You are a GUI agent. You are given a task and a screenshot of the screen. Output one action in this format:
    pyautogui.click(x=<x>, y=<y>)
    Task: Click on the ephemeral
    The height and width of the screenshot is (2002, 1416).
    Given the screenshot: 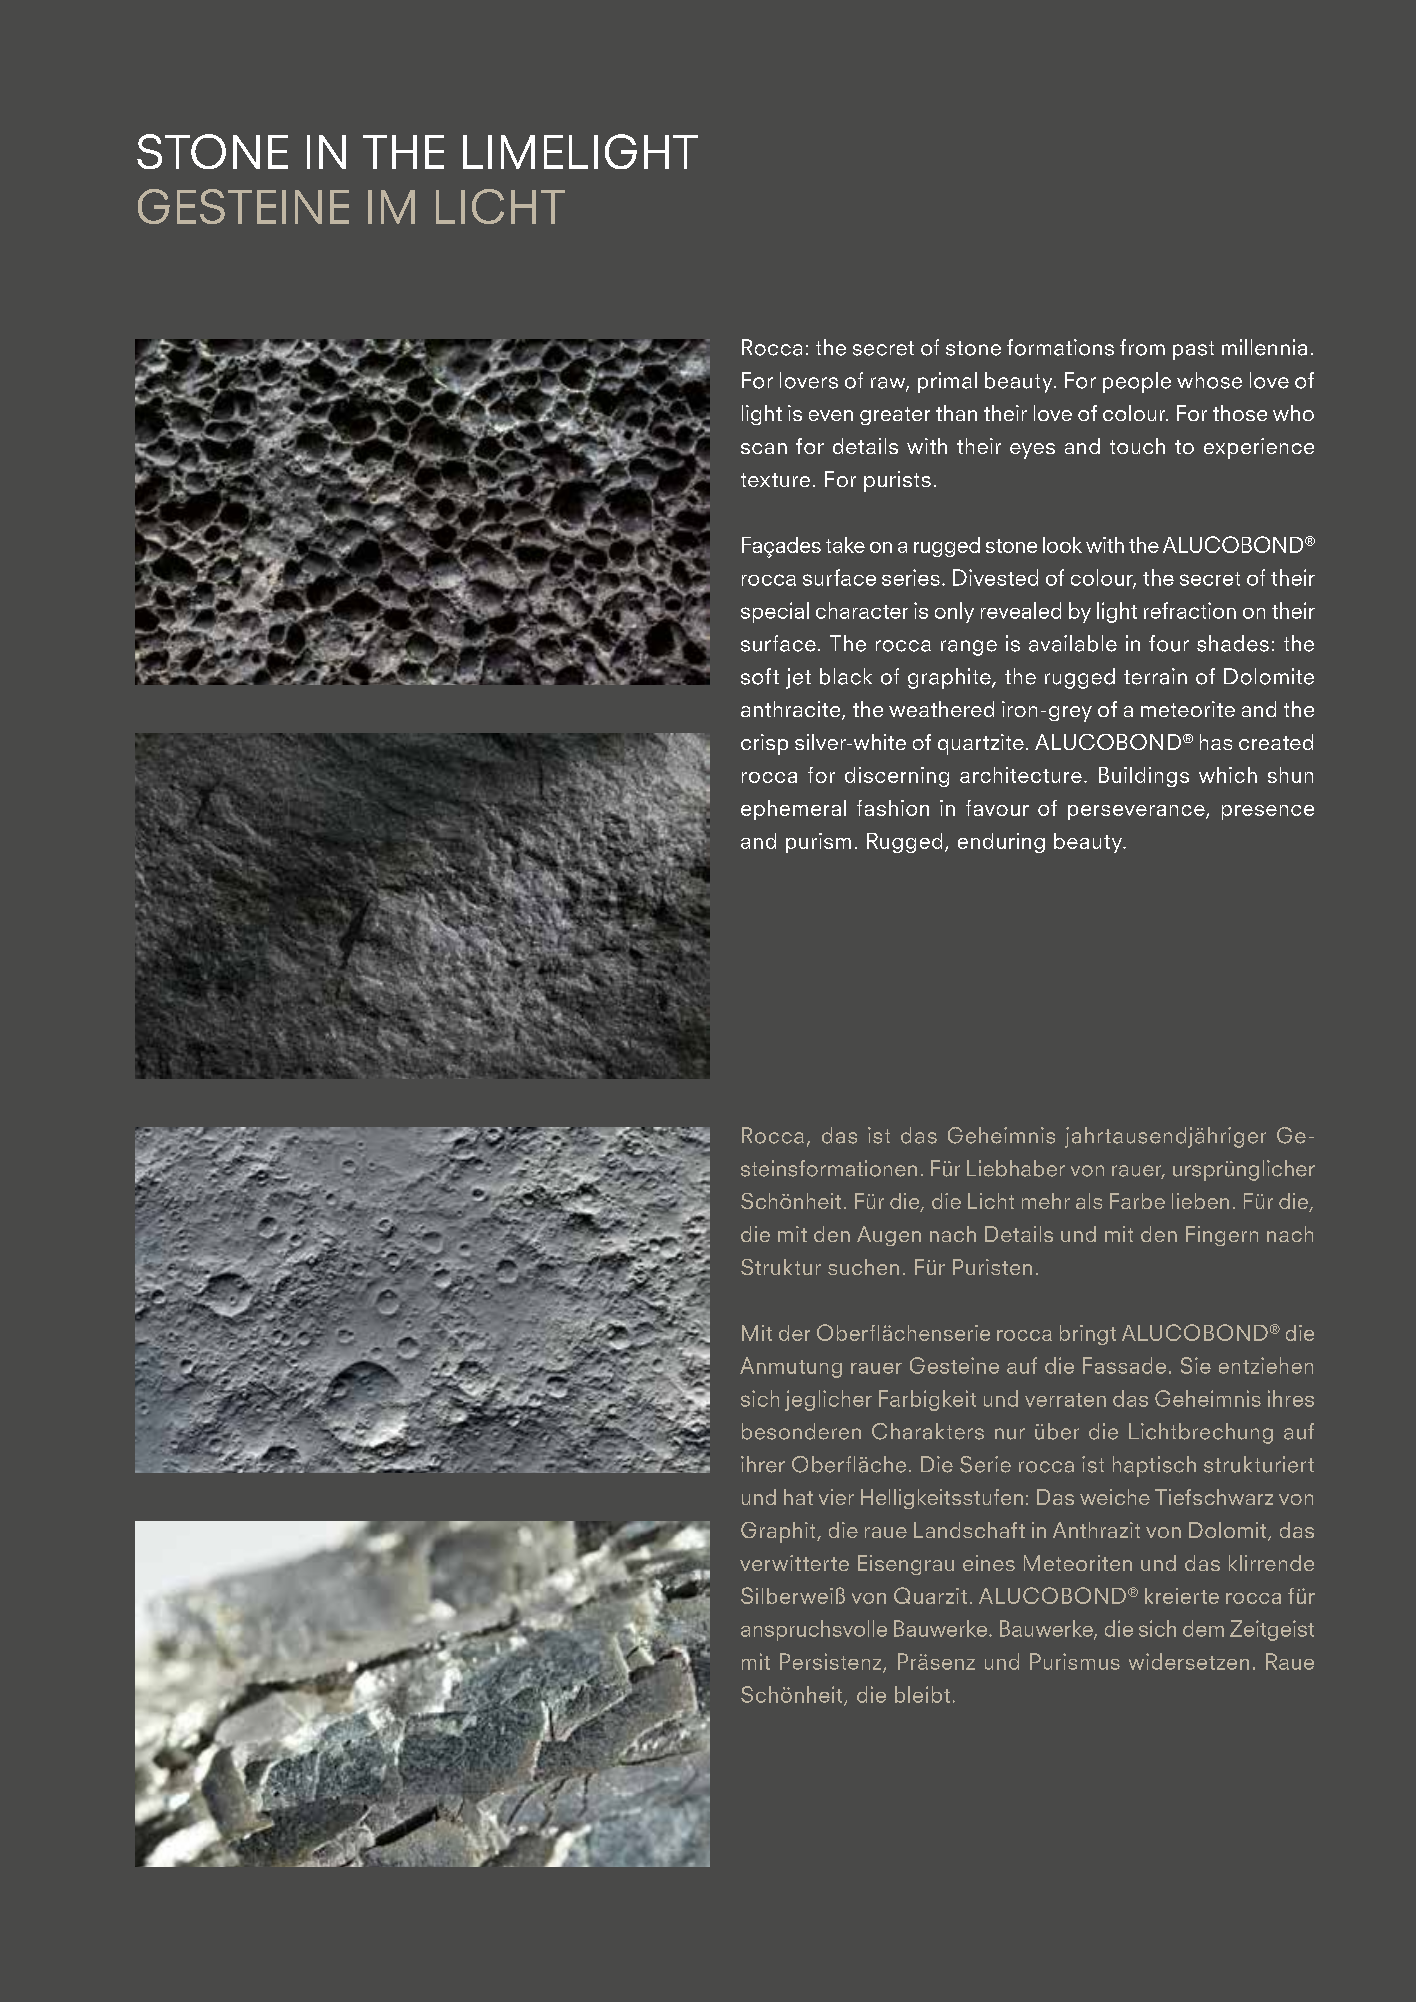 What is the action you would take?
    pyautogui.click(x=793, y=810)
